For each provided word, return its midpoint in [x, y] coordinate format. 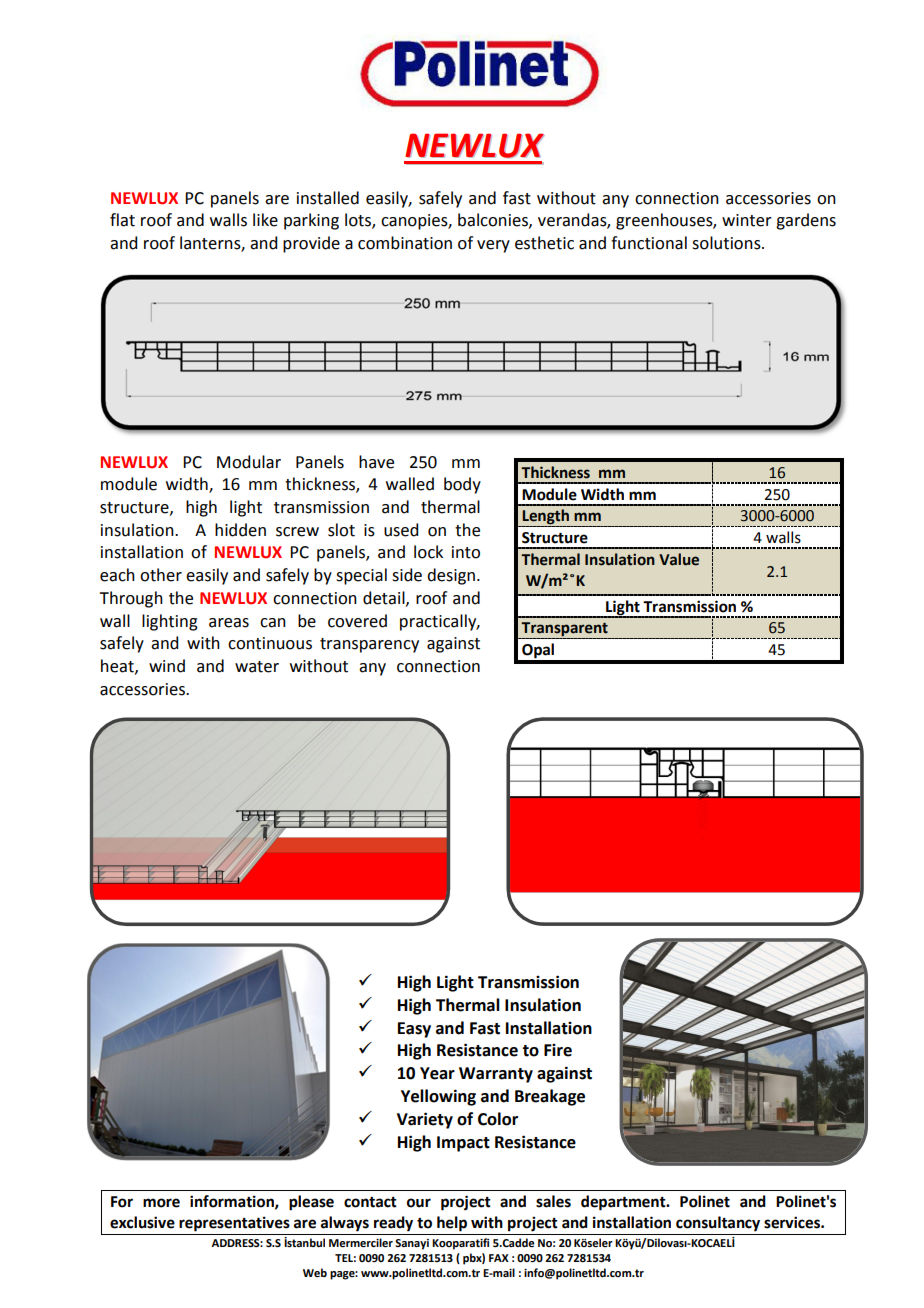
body [462, 485]
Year [437, 1073]
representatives [234, 1224]
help [452, 1224]
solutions [727, 243]
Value [679, 559]
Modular [249, 462]
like [265, 220]
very [493, 246]
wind [167, 666]
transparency [369, 645]
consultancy [718, 1224]
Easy [414, 1030]
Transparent [564, 630]
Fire [558, 1050]
